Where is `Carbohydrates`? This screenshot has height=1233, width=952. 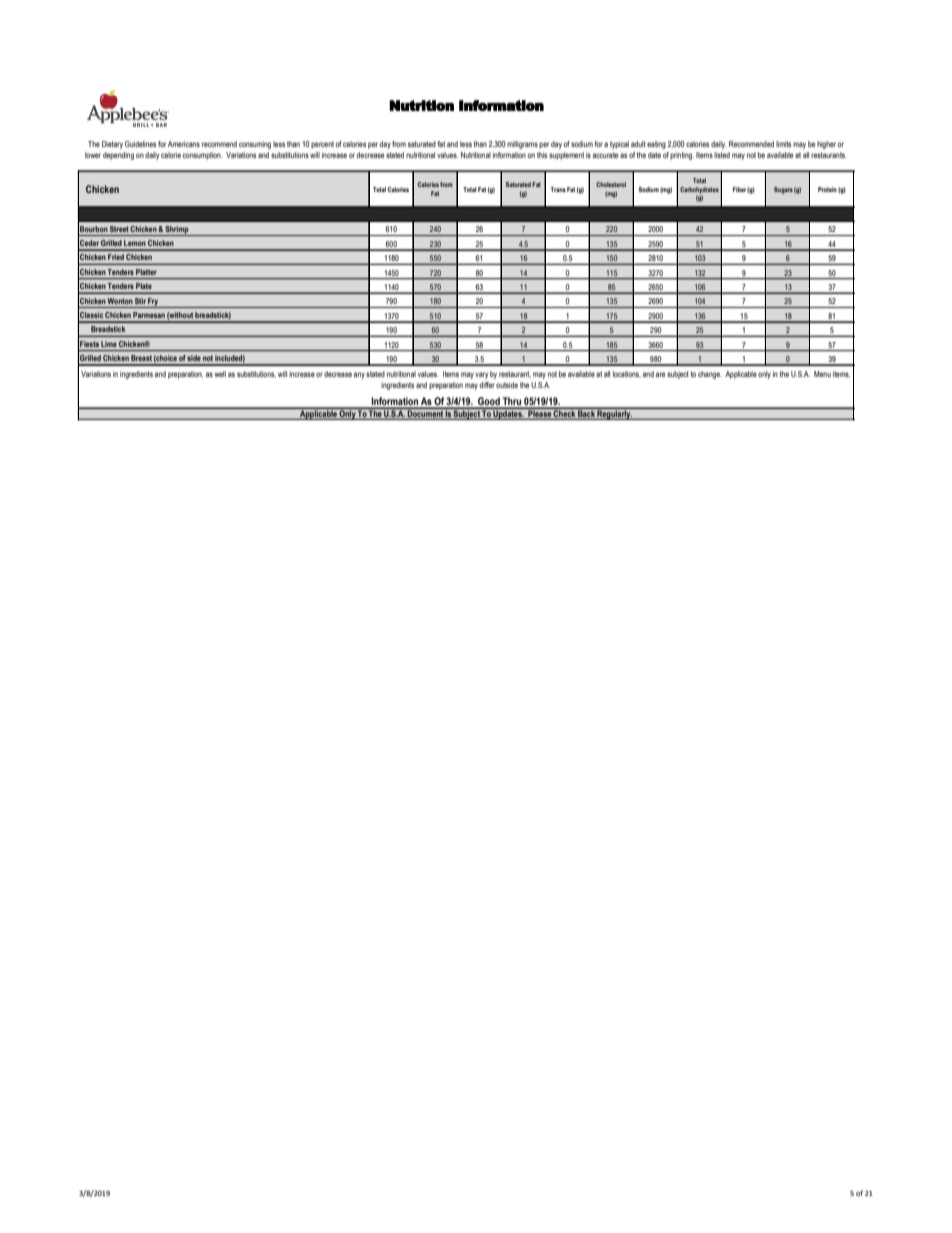 Carbohydrates is located at coordinates (699, 190).
